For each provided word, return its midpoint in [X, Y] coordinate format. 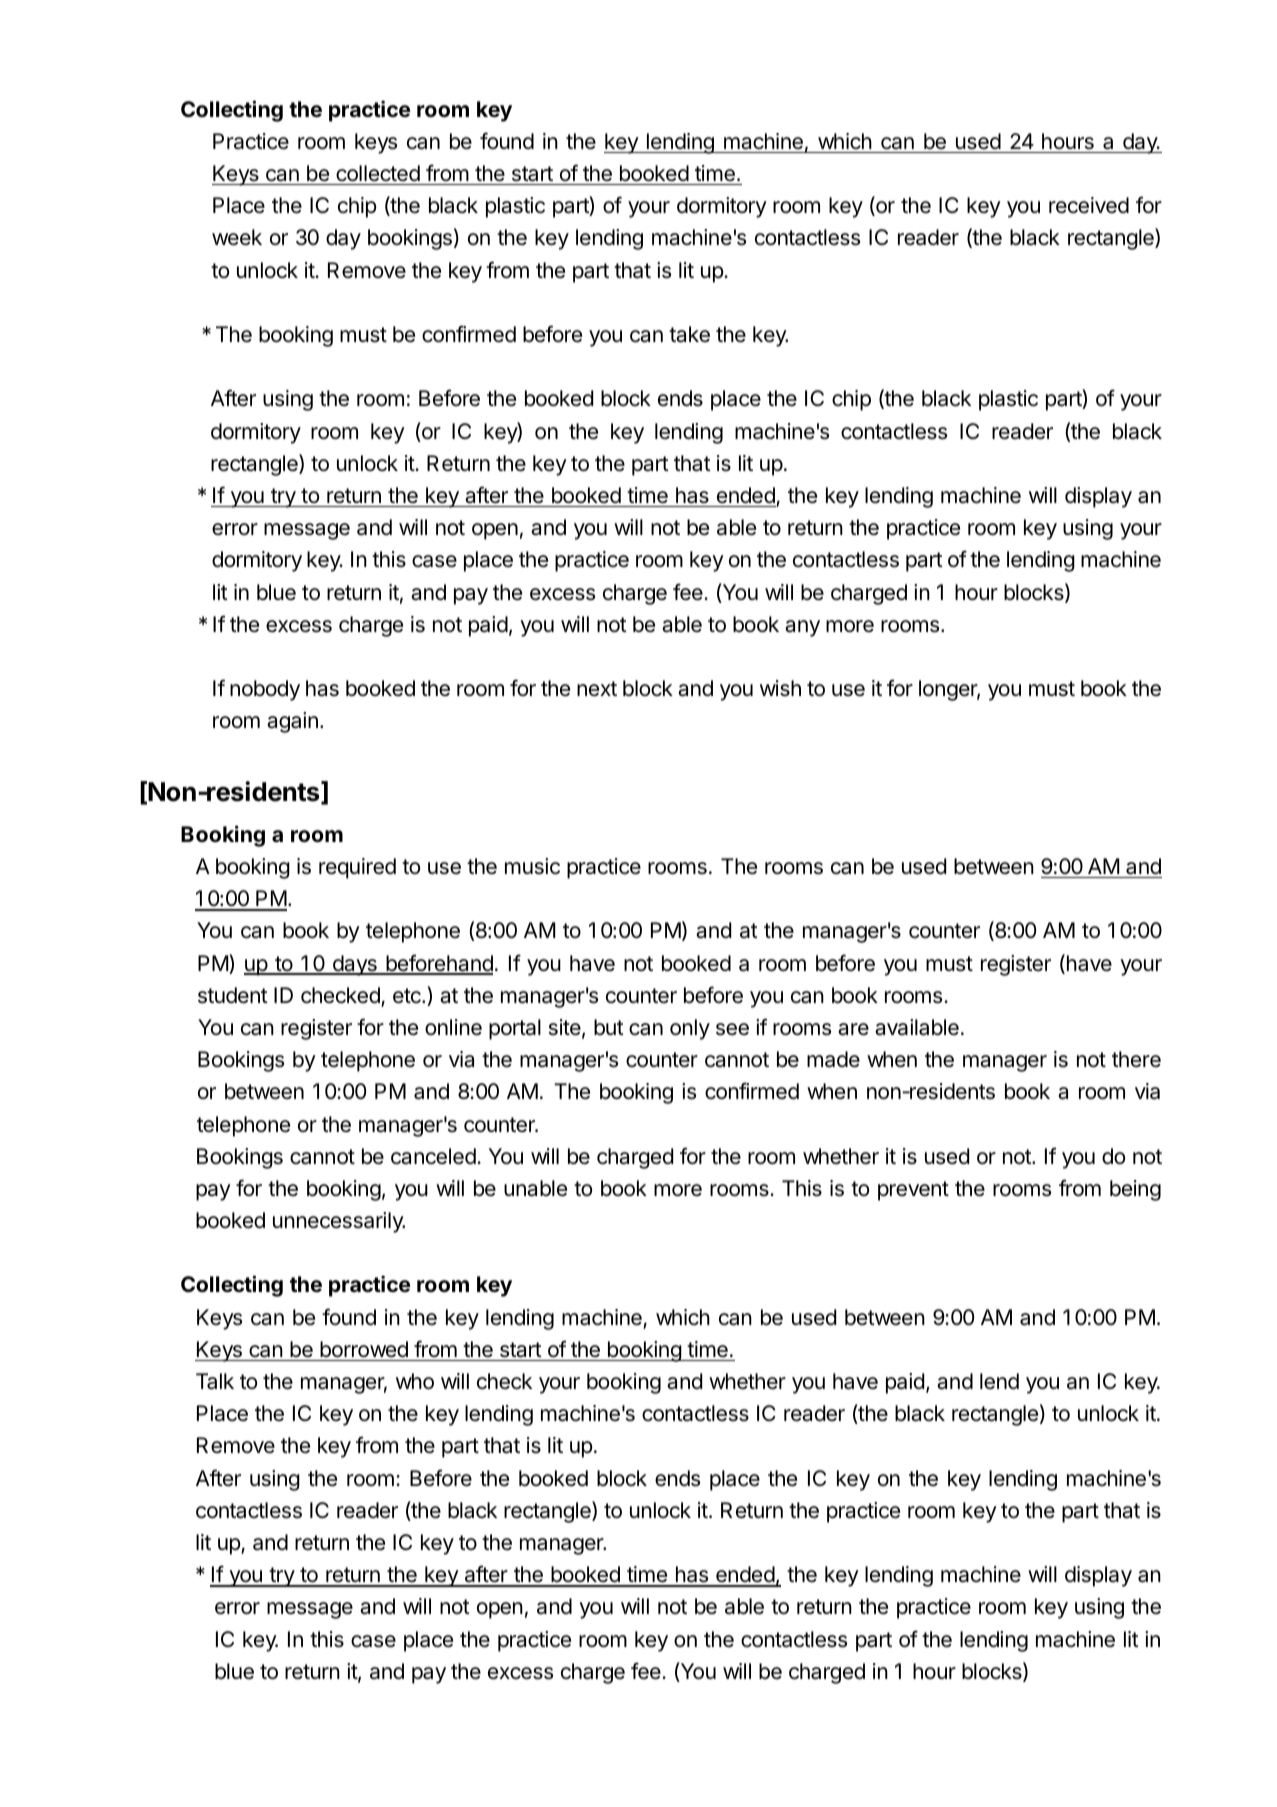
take [689, 334]
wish [780, 688]
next [597, 689]
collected [378, 173]
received [1089, 205]
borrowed [364, 1349]
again [292, 722]
